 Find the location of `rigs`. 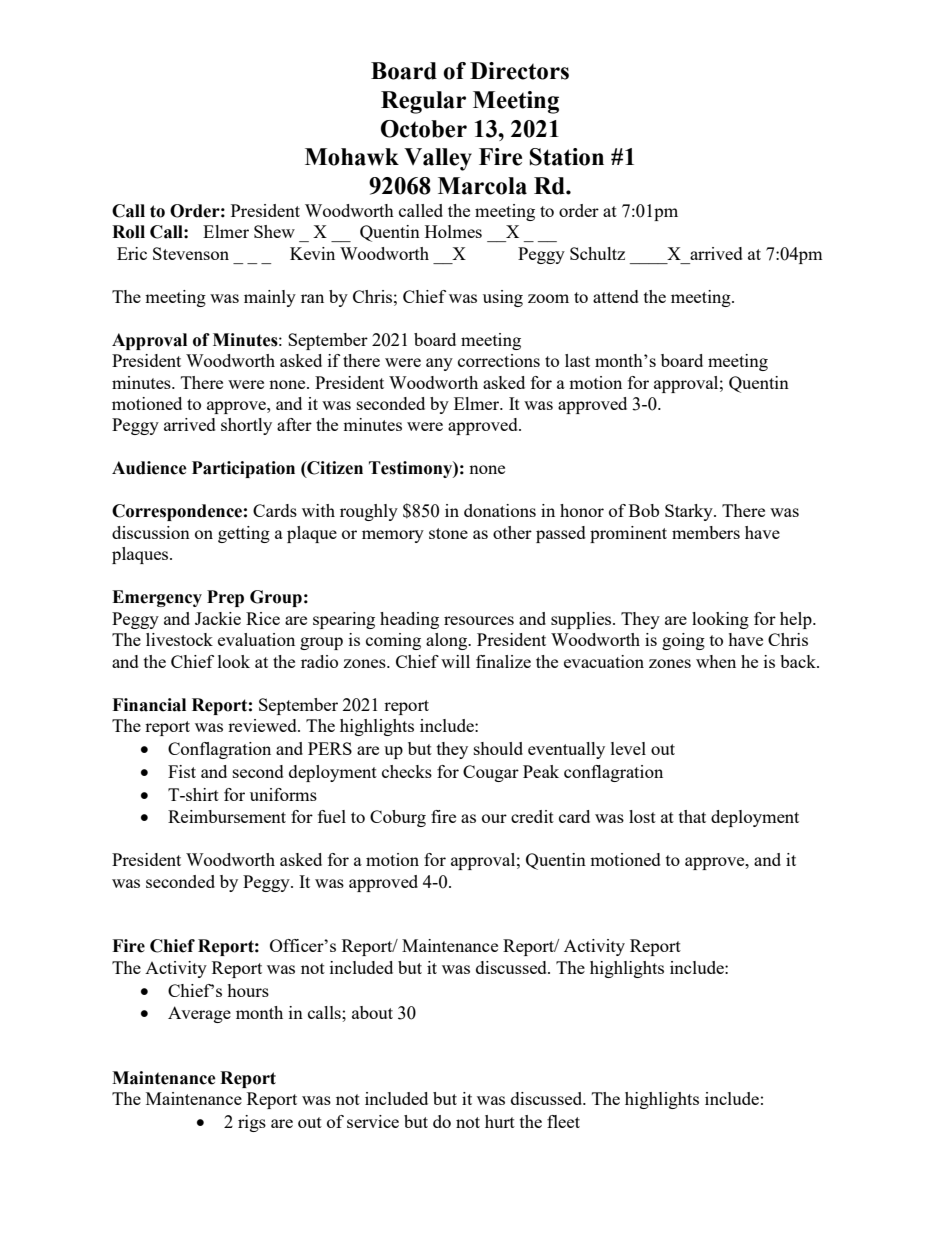

rigs is located at coordinates (252, 1123).
